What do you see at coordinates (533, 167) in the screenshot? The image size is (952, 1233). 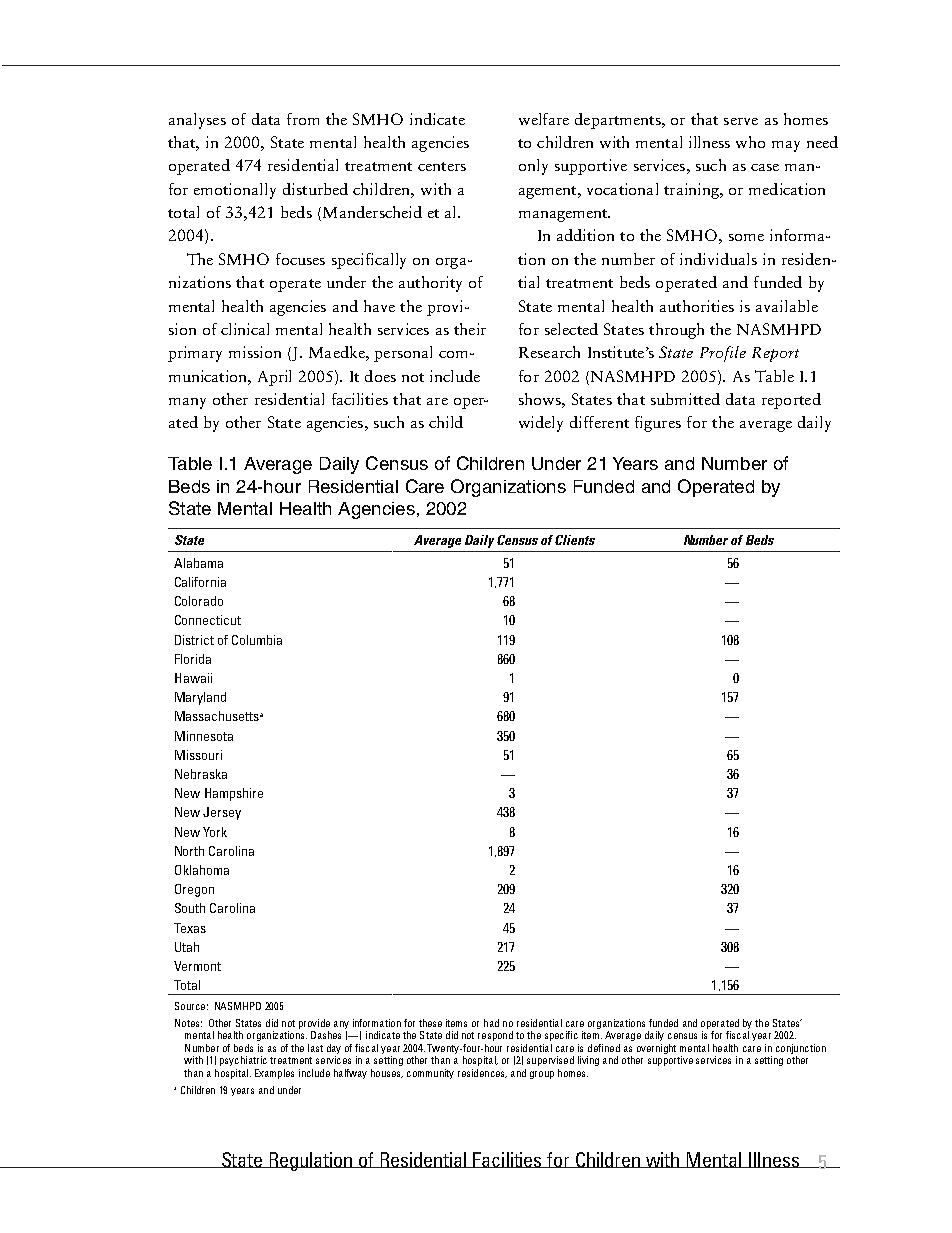 I see `only` at bounding box center [533, 167].
